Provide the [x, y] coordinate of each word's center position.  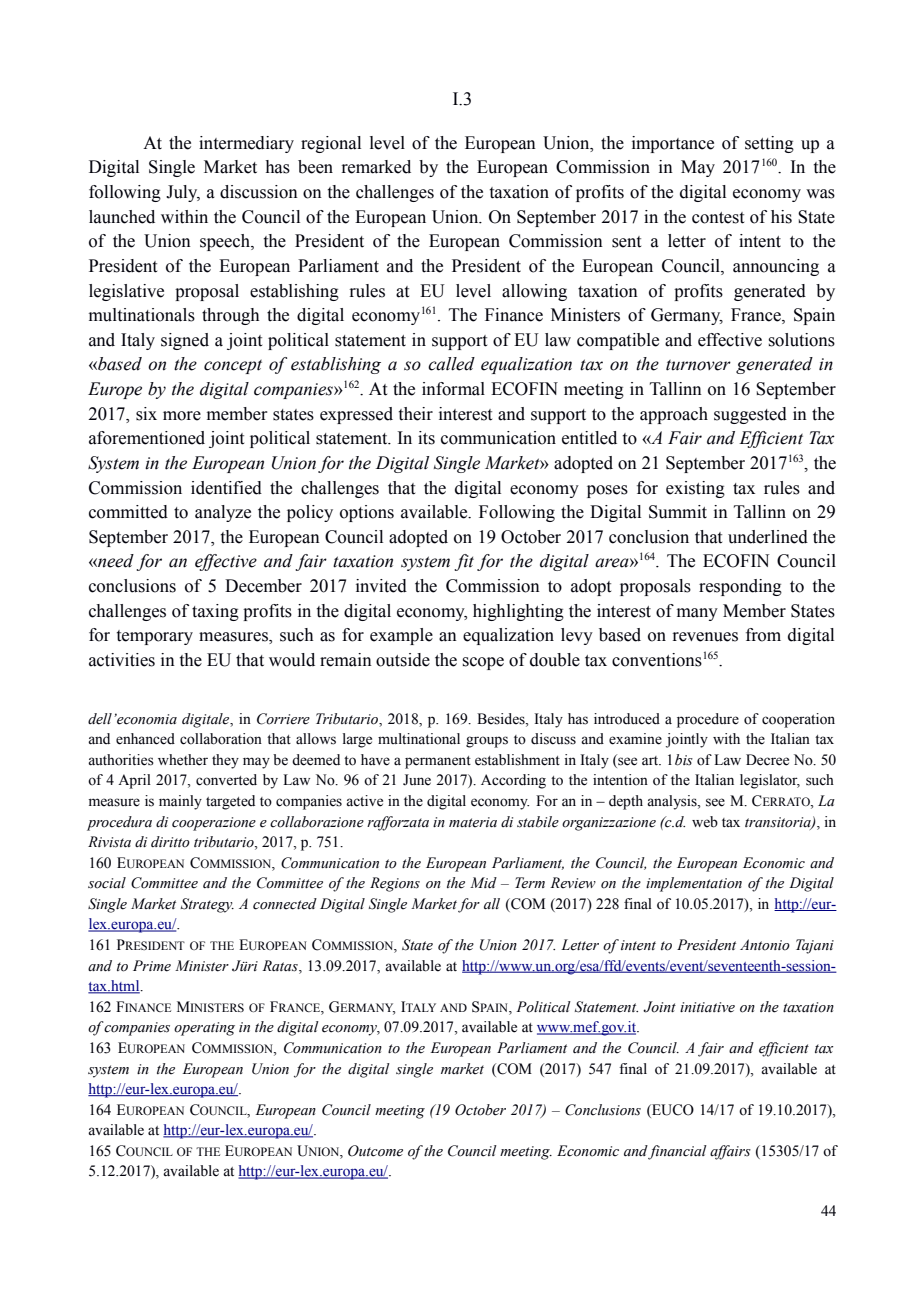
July [183, 193]
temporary [155, 637]
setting [769, 144]
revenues [705, 637]
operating [204, 1029]
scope [483, 663]
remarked [376, 167]
